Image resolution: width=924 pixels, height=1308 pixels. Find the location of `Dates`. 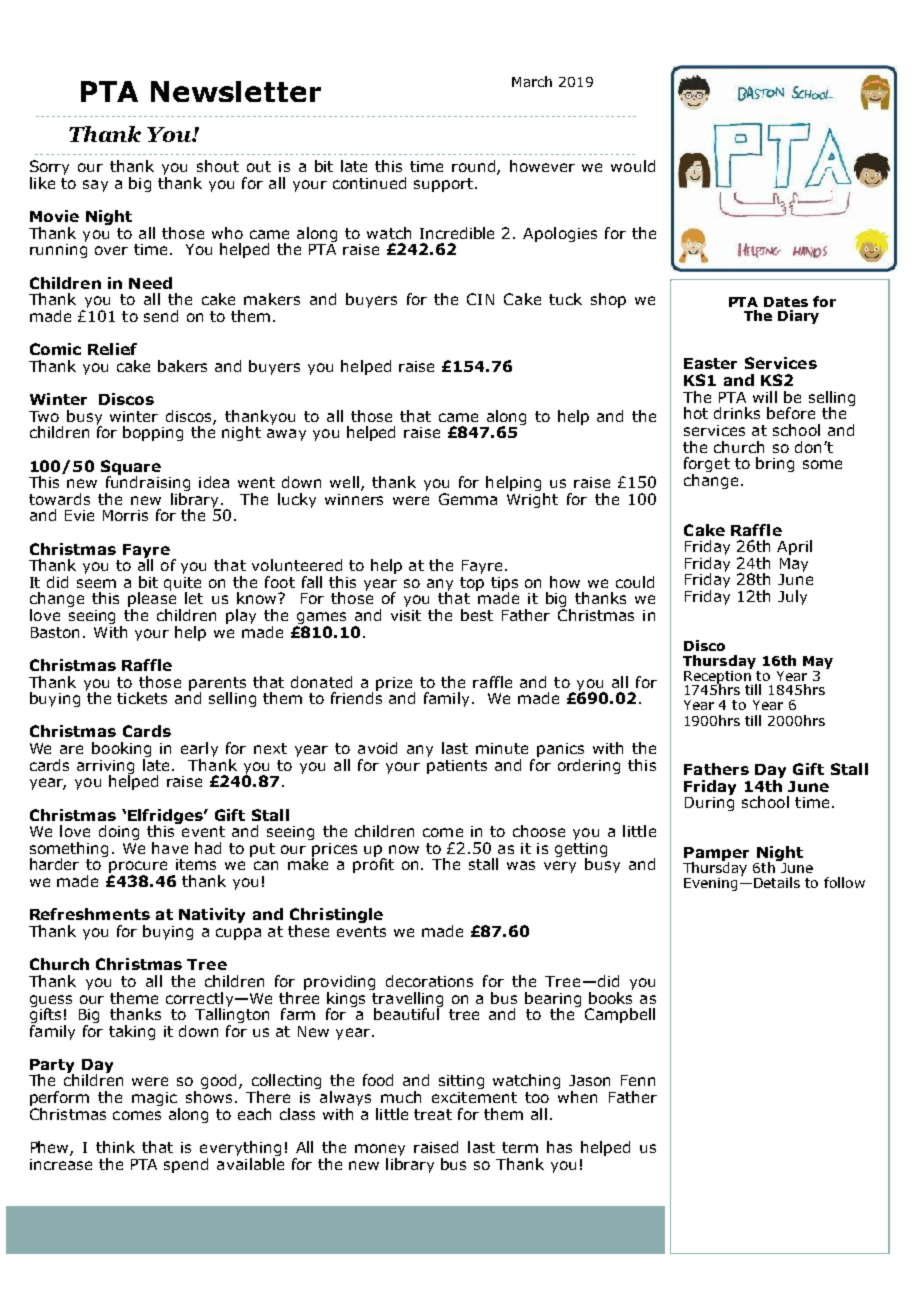

Dates is located at coordinates (786, 302).
